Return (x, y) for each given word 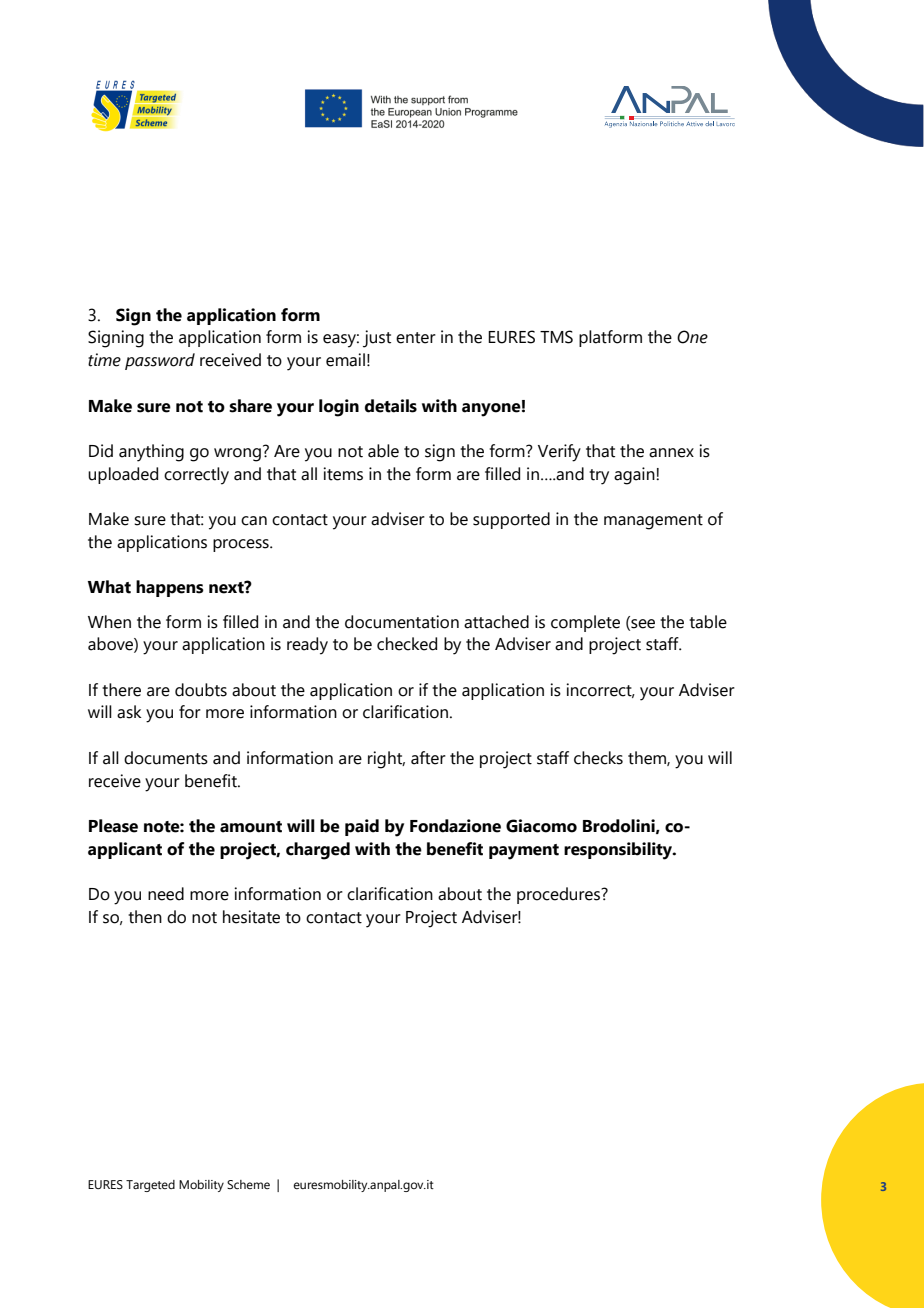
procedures (560, 895)
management (653, 522)
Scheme (248, 1184)
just (377, 339)
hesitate (251, 917)
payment (524, 852)
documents (166, 758)
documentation (402, 622)
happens (170, 588)
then (145, 917)
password (160, 361)
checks (598, 758)
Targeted (150, 1186)
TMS (556, 337)
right (386, 760)
